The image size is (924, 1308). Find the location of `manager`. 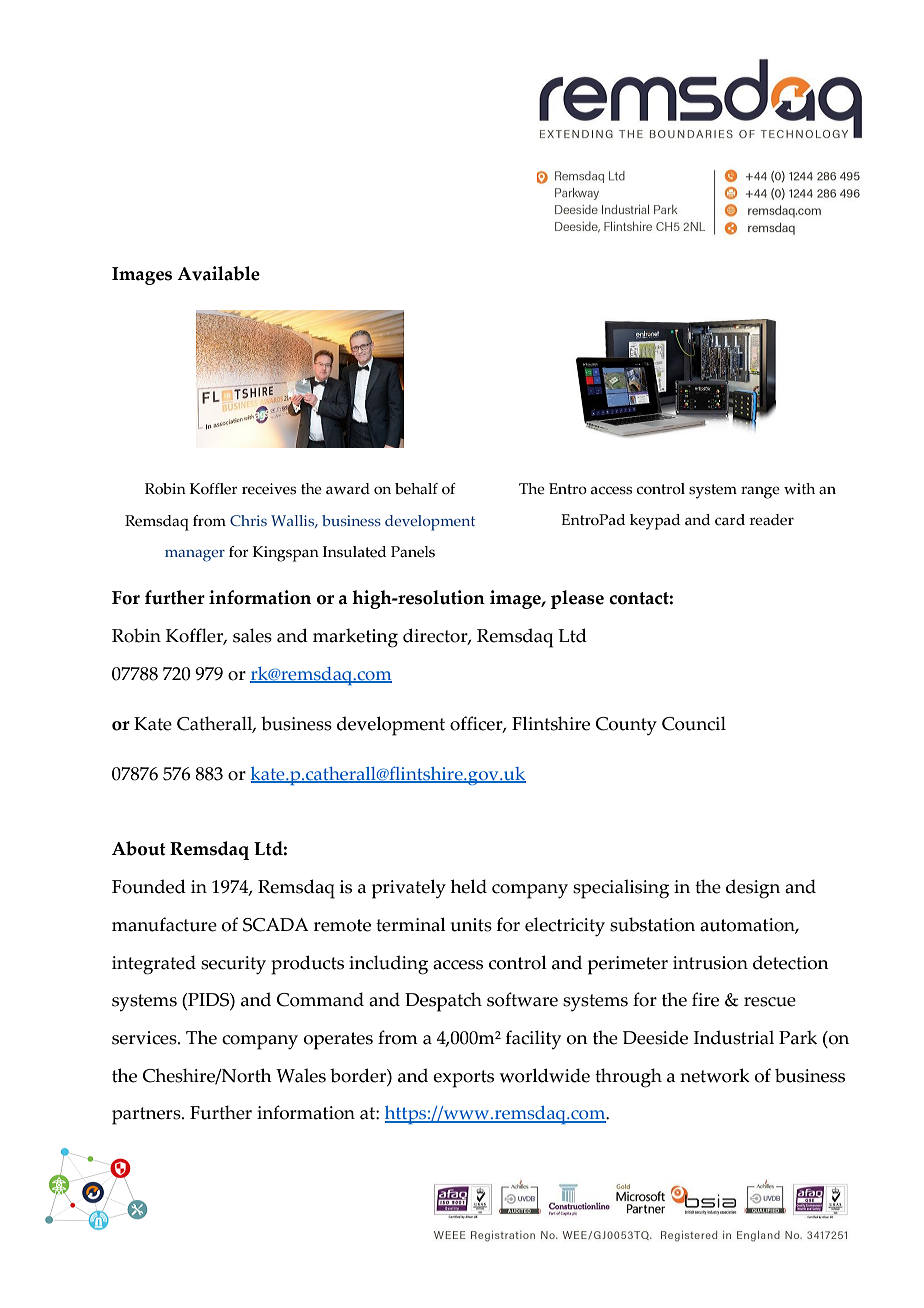

manager is located at coordinates (195, 556).
